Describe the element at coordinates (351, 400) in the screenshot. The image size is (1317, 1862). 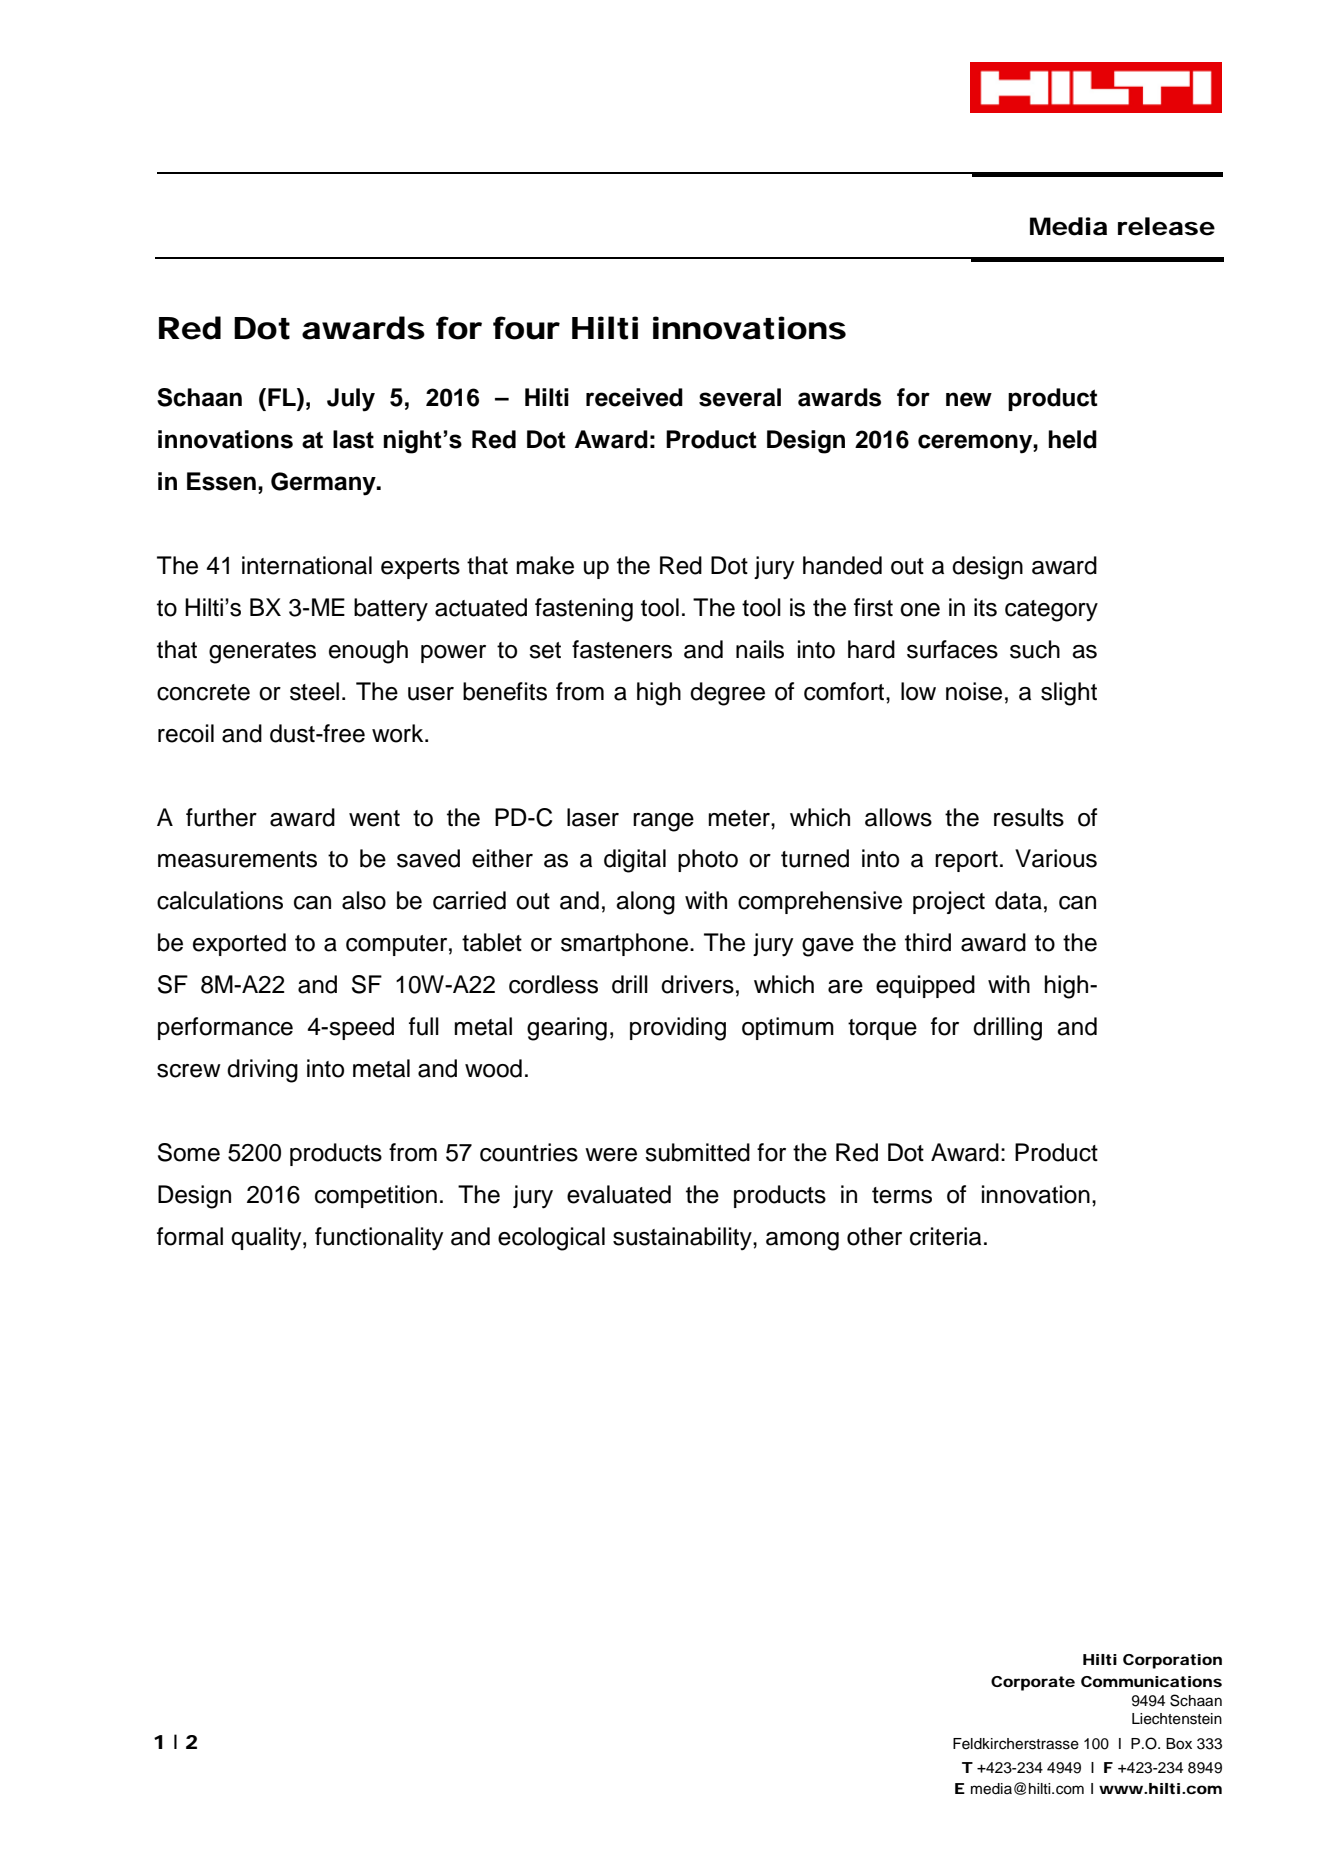
I see `July` at that location.
